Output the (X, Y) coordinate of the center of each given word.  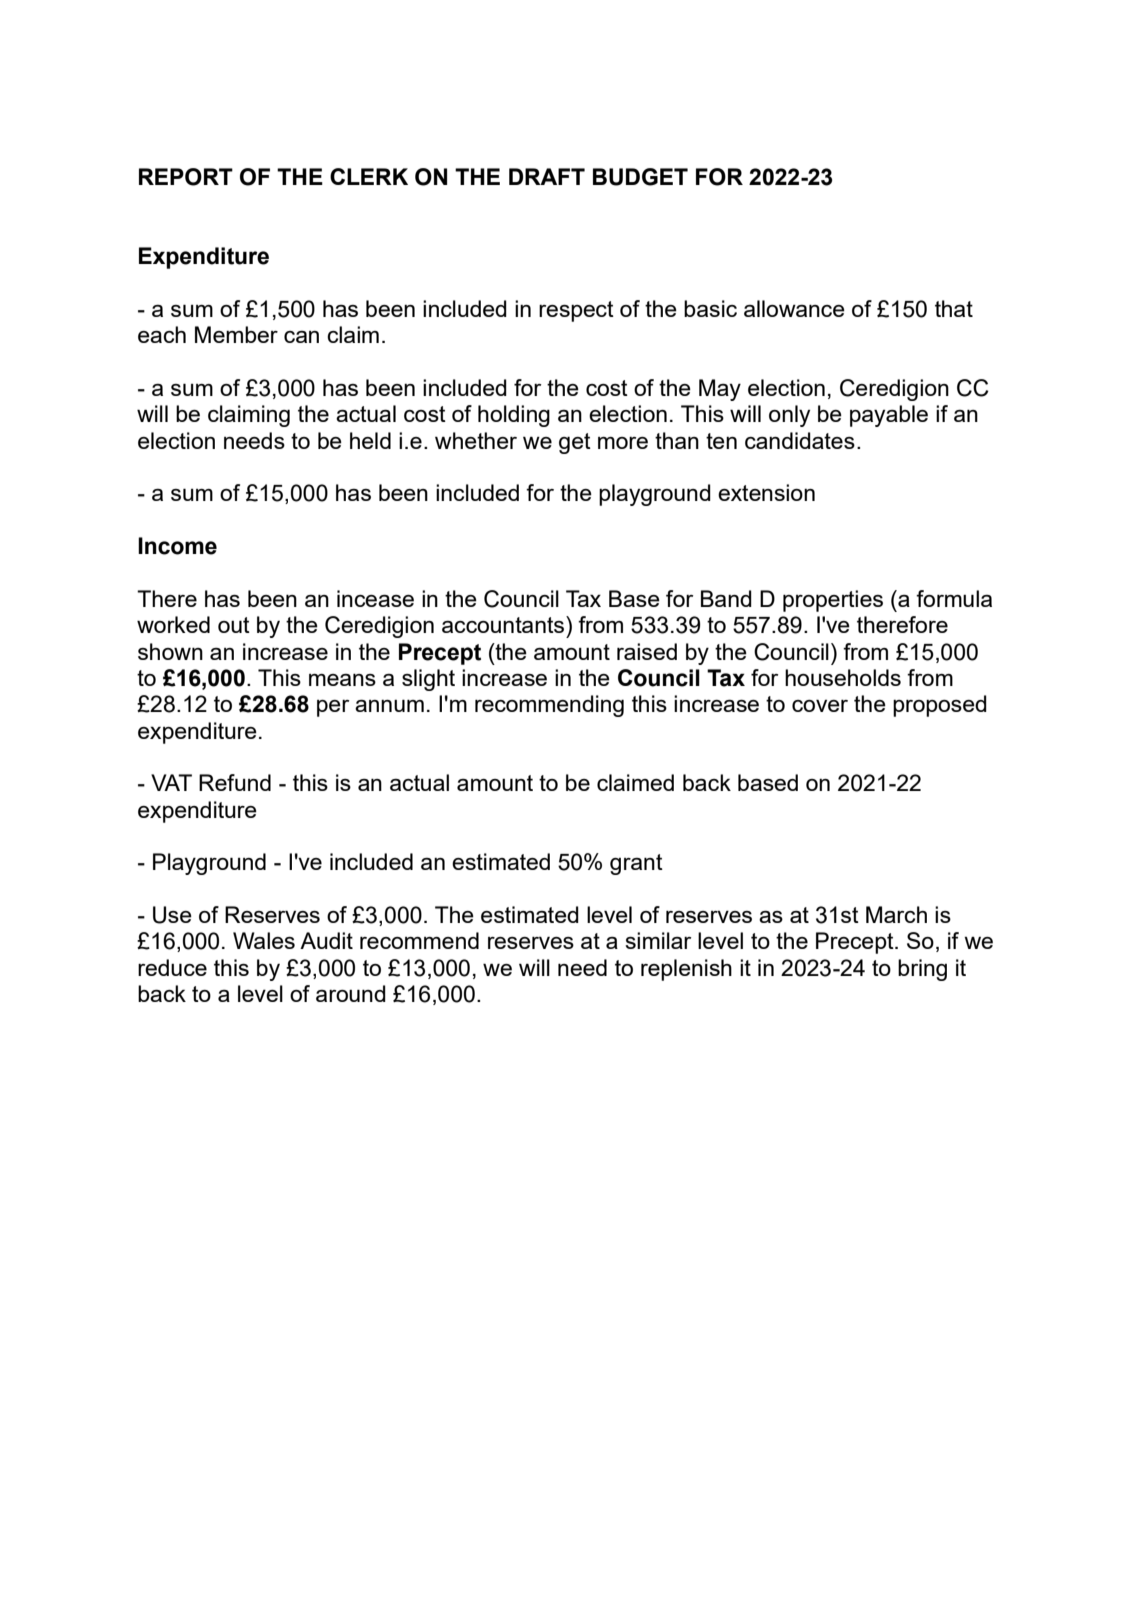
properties (833, 601)
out (234, 625)
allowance (794, 308)
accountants (504, 624)
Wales (264, 940)
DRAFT (547, 176)
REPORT (186, 177)
